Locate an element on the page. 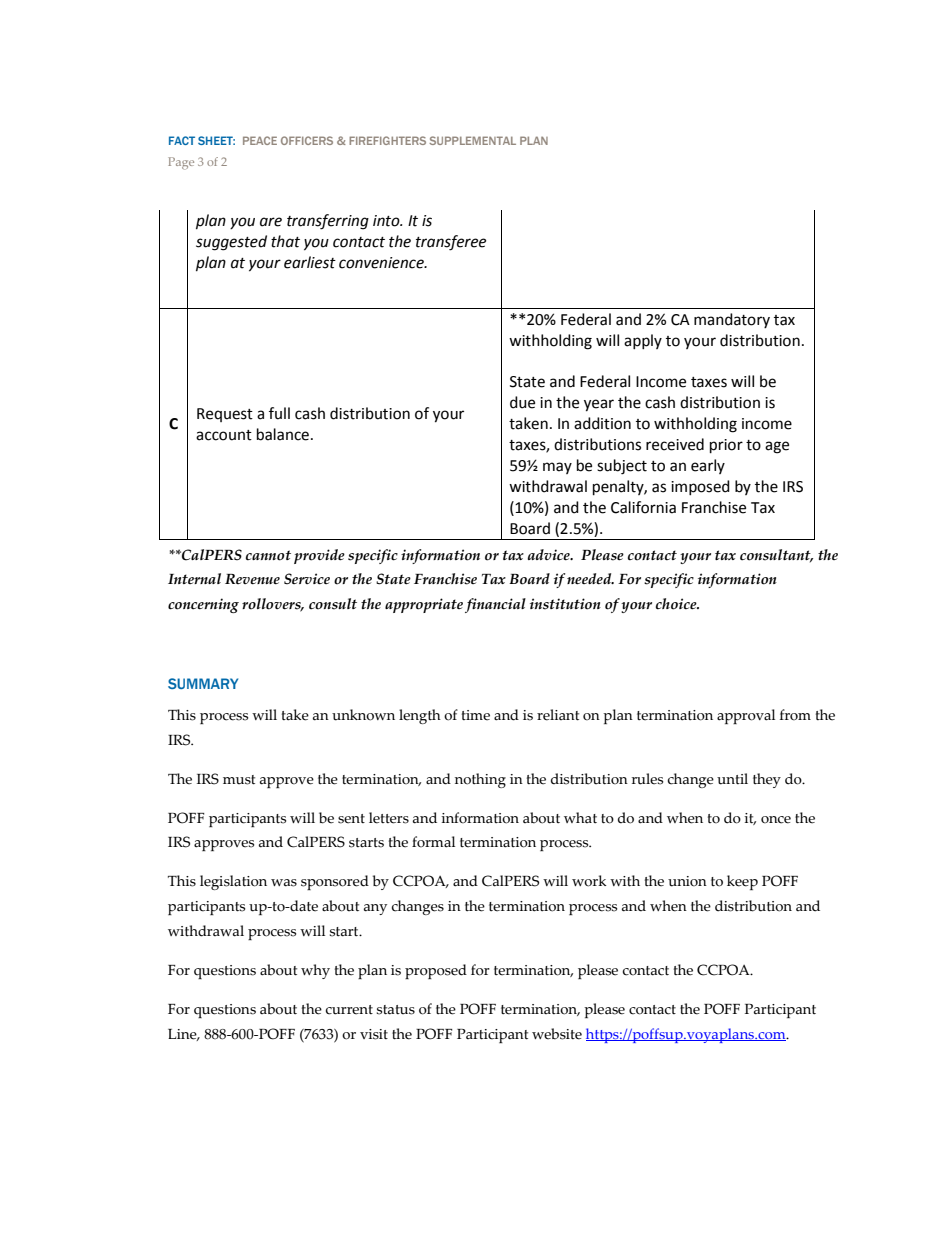  proposed is located at coordinates (436, 971).
